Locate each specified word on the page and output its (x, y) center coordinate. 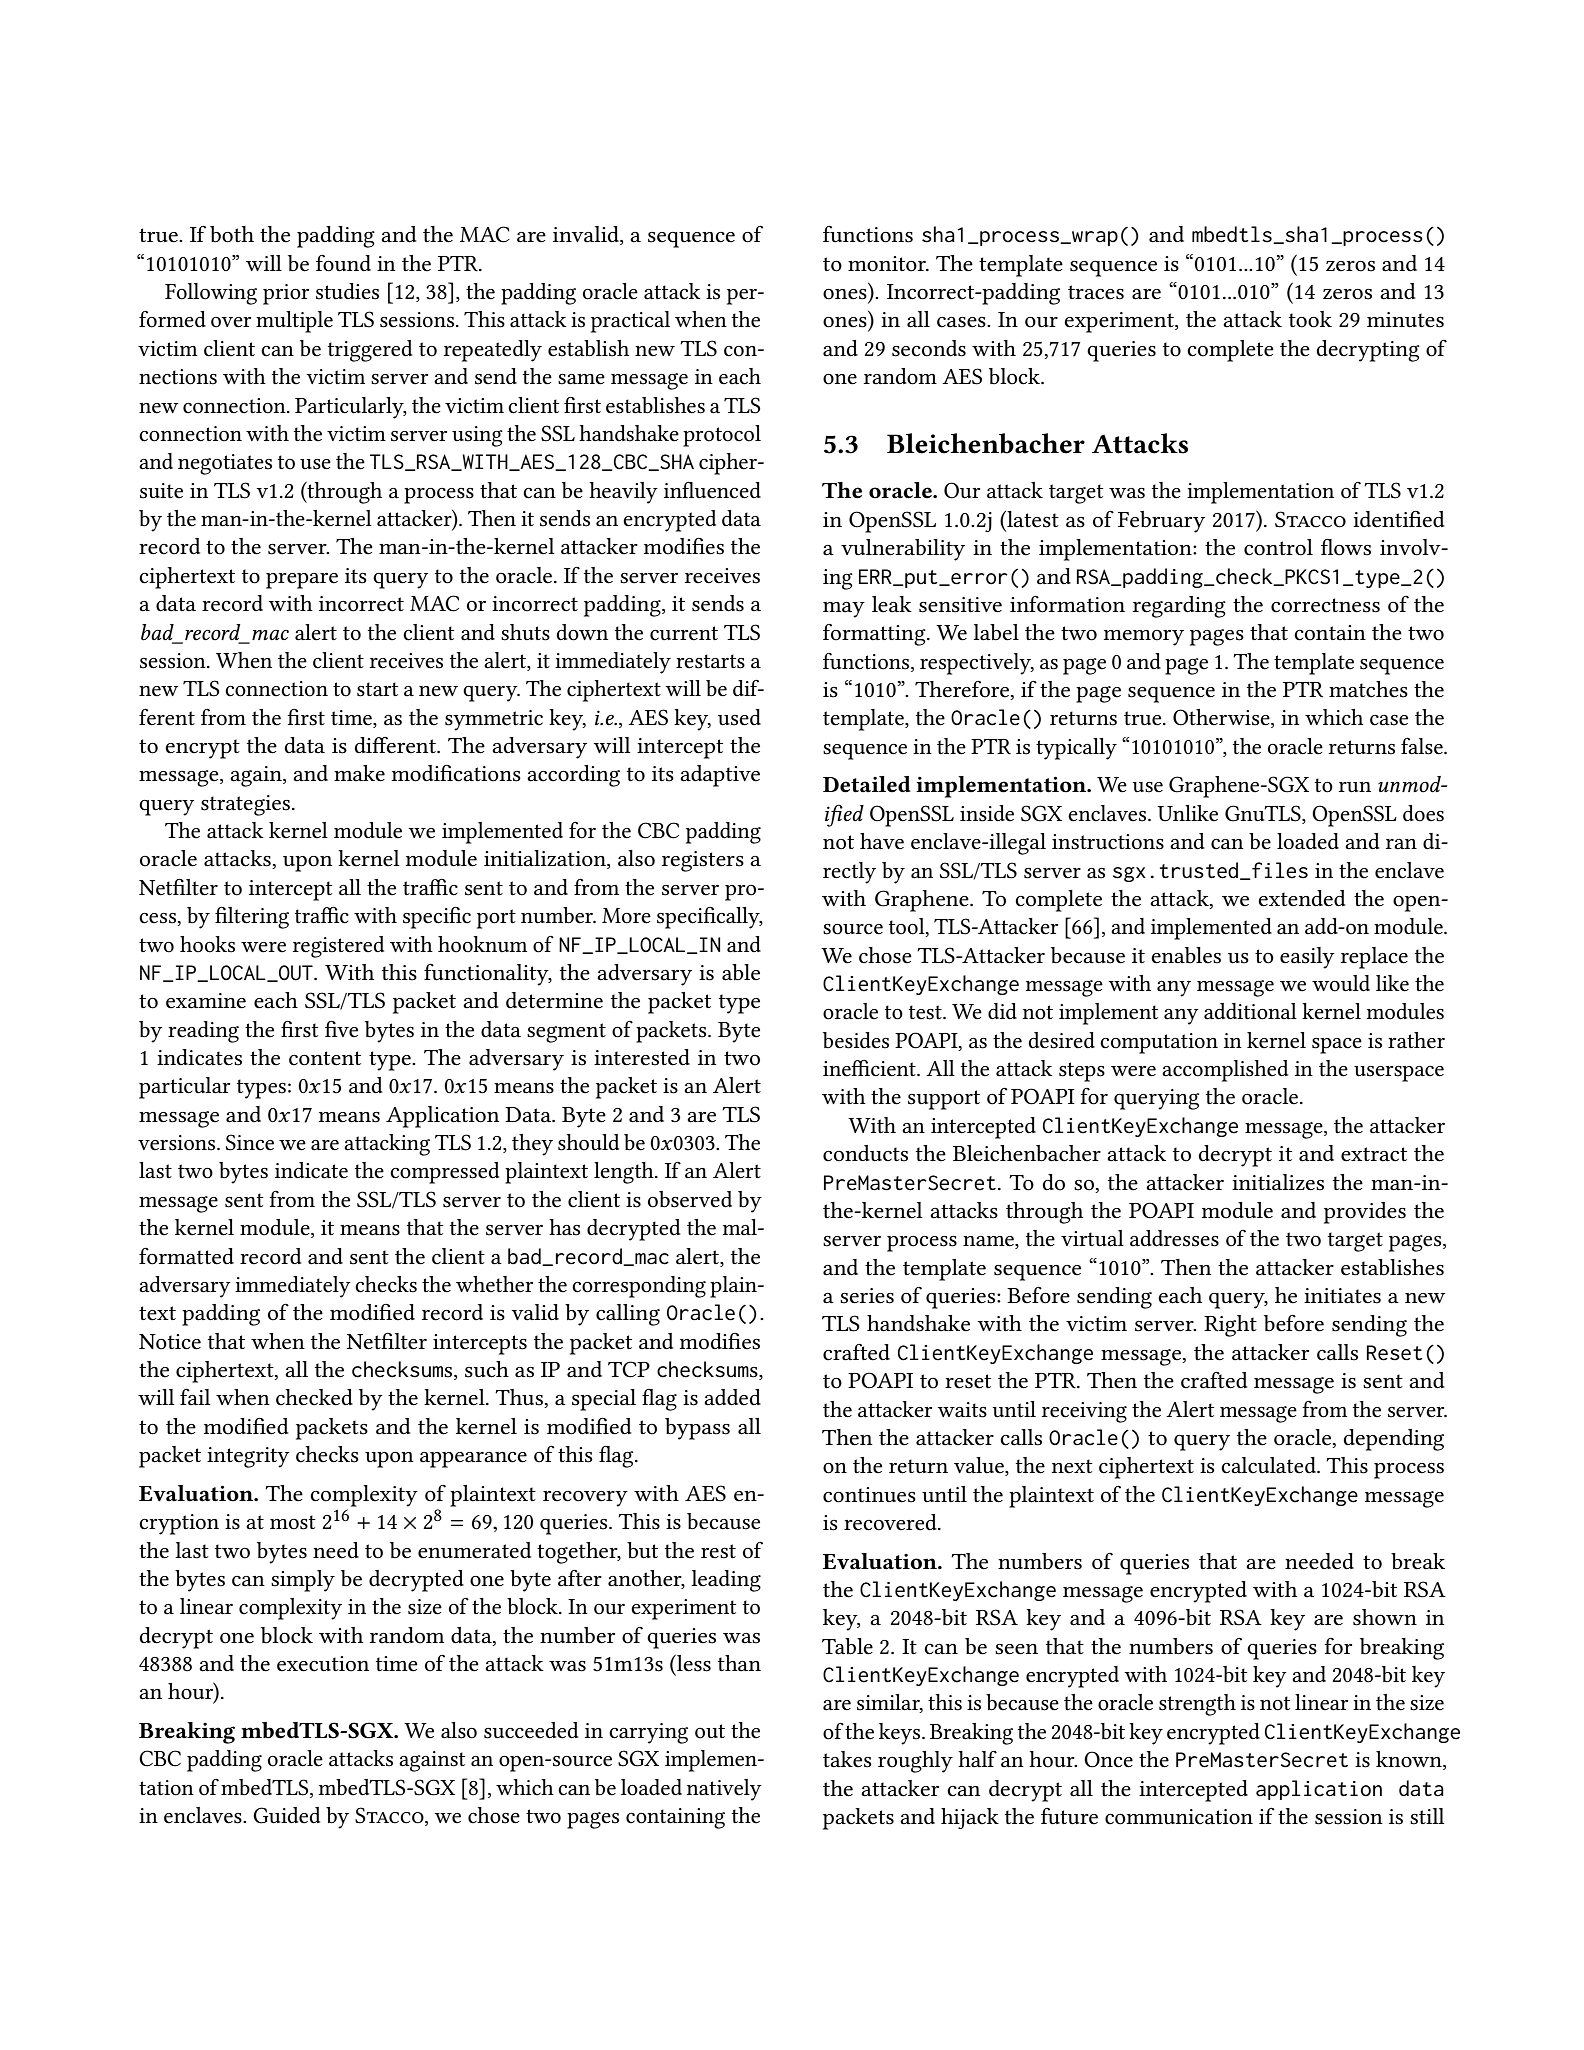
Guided (286, 1815)
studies (347, 291)
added (732, 1397)
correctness (1325, 605)
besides (856, 1040)
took (1310, 319)
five (341, 1029)
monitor (888, 264)
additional (1250, 1011)
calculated (1269, 1465)
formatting (875, 634)
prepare (302, 581)
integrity (248, 1457)
